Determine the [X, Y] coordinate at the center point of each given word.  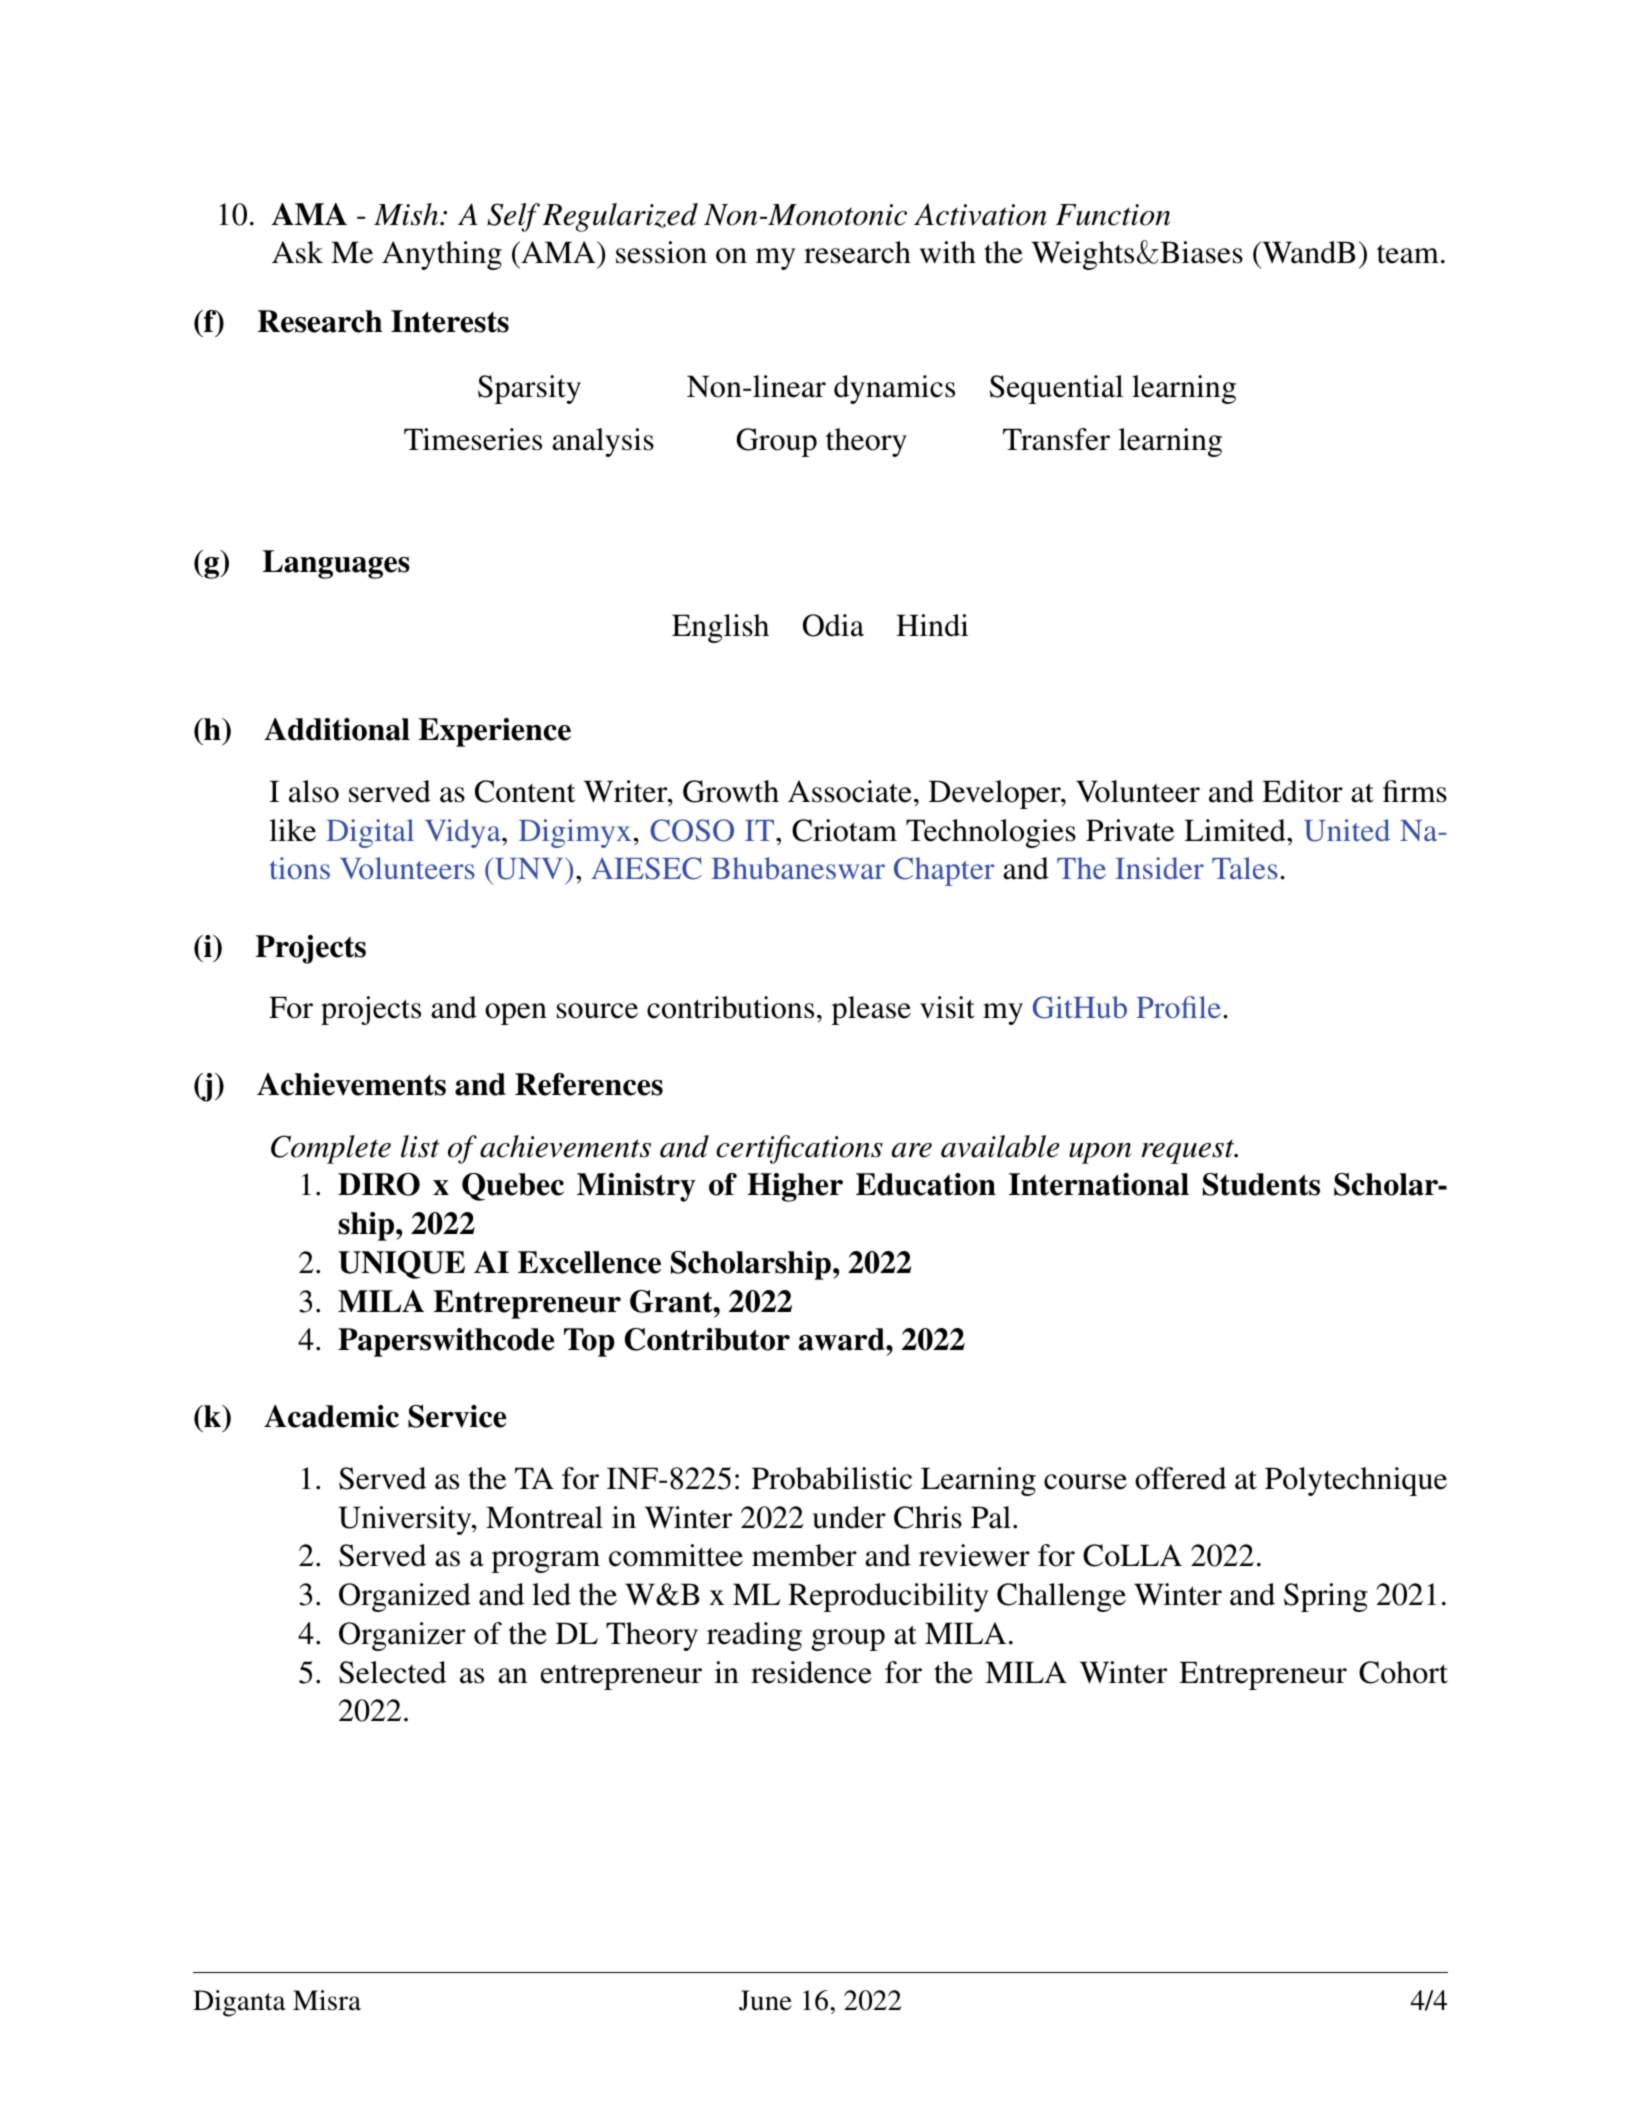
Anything [442, 255]
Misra [327, 2000]
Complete [331, 1149]
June [765, 2000]
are [912, 1150]
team [1408, 254]
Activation [980, 214]
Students [1261, 1184]
